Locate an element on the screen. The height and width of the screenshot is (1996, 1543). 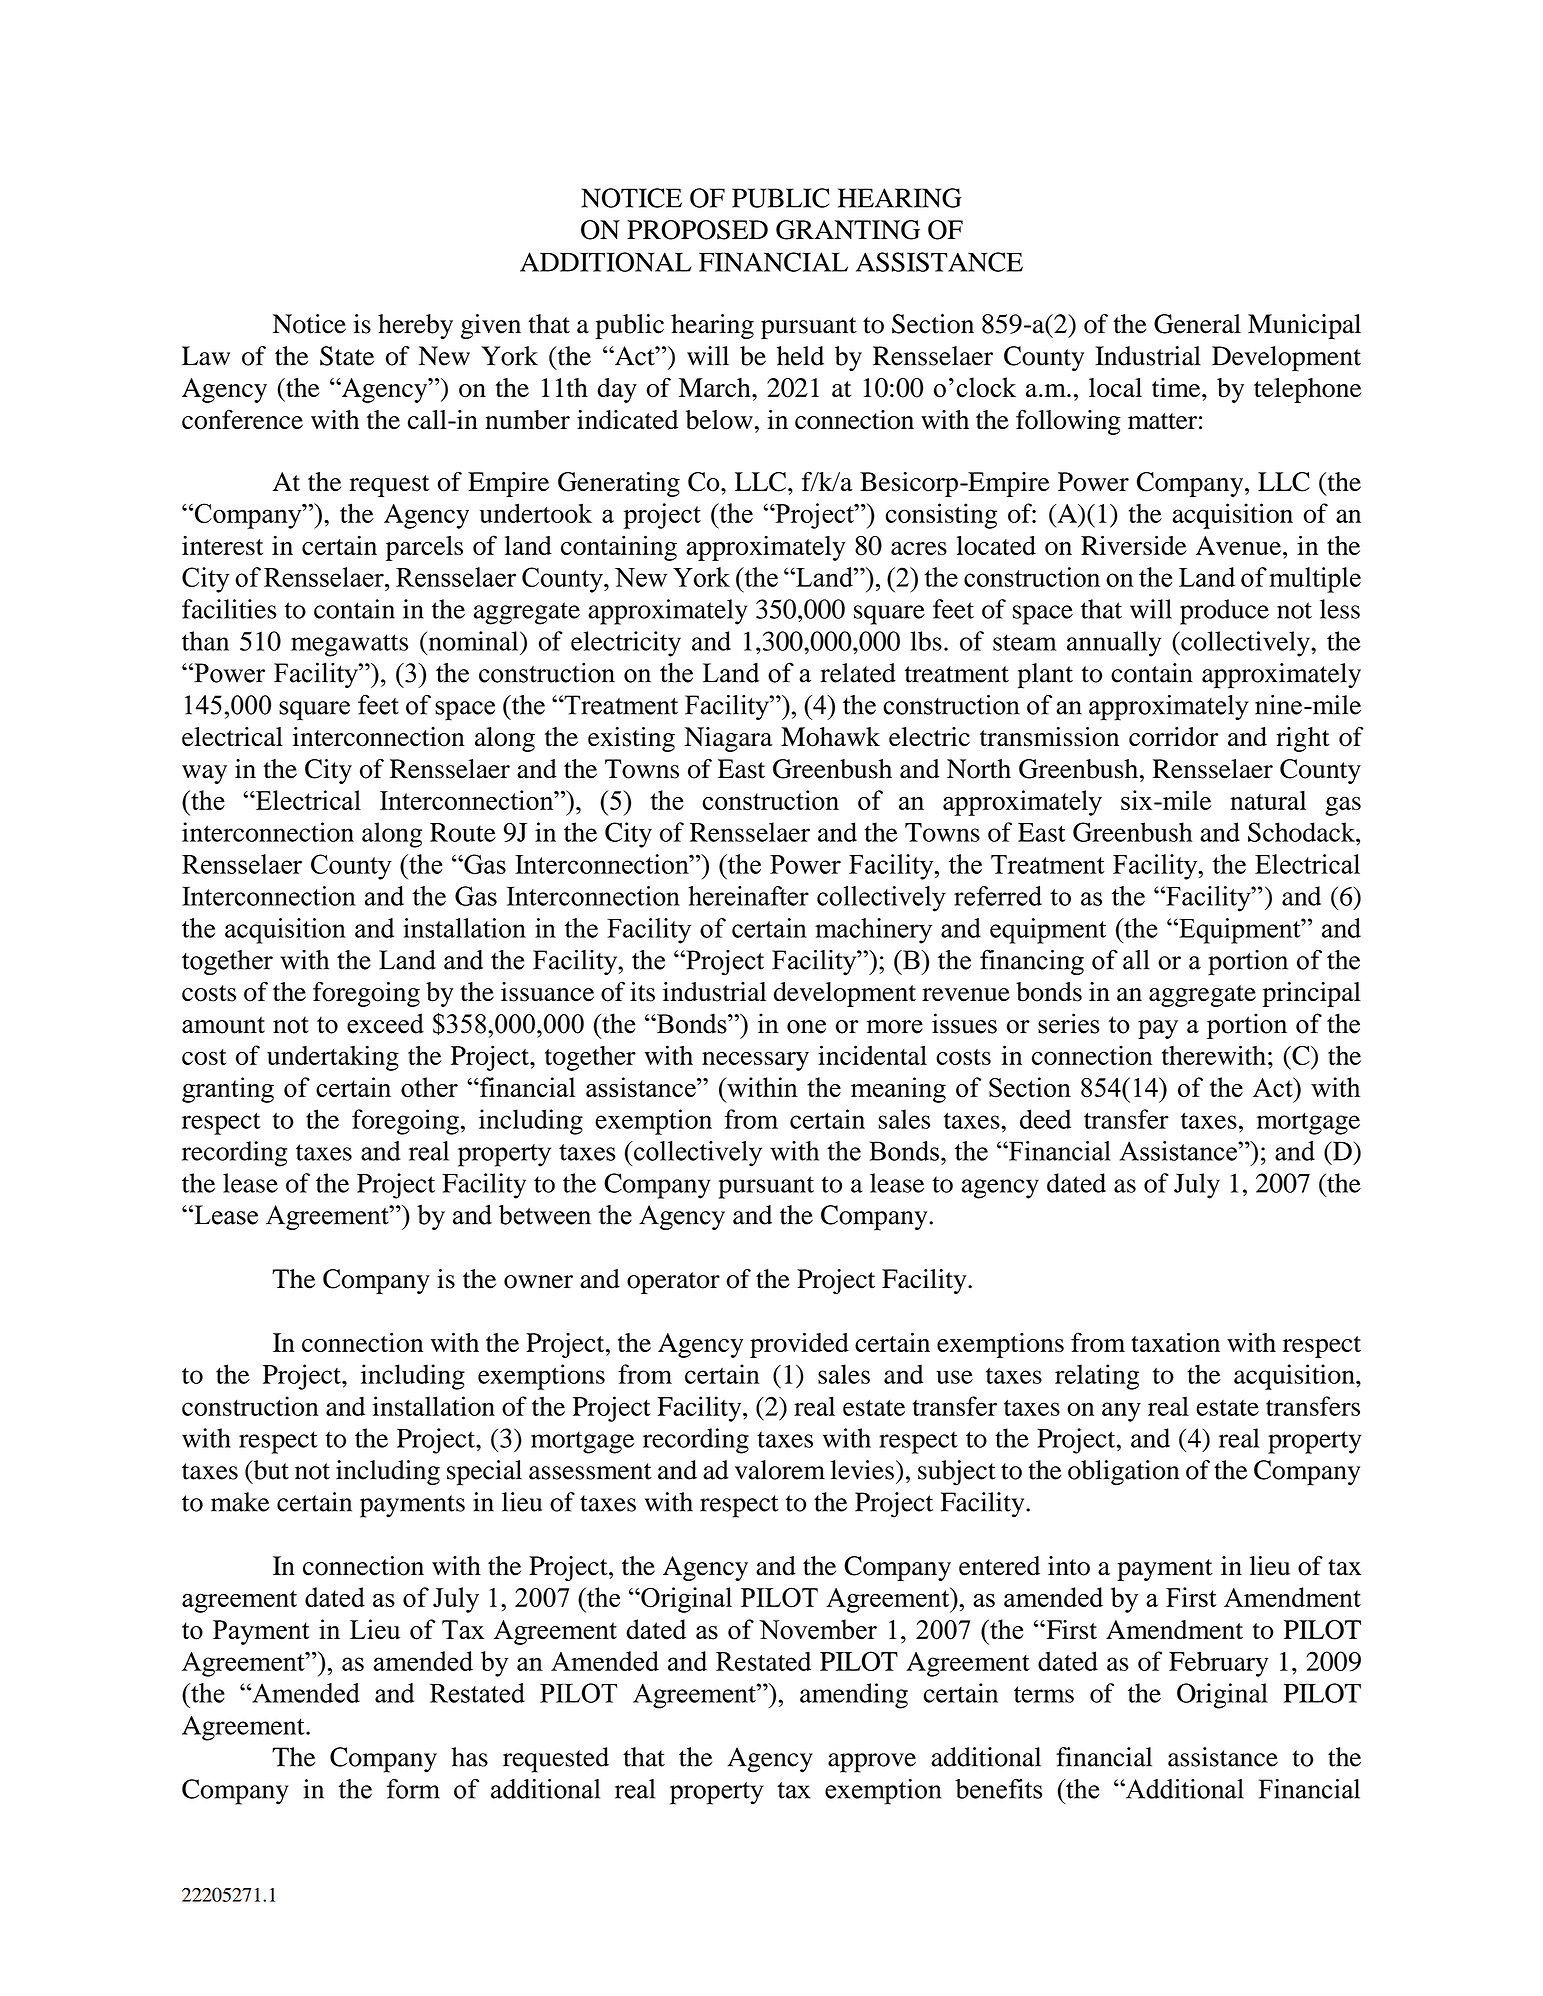
General is located at coordinates (1197, 324).
